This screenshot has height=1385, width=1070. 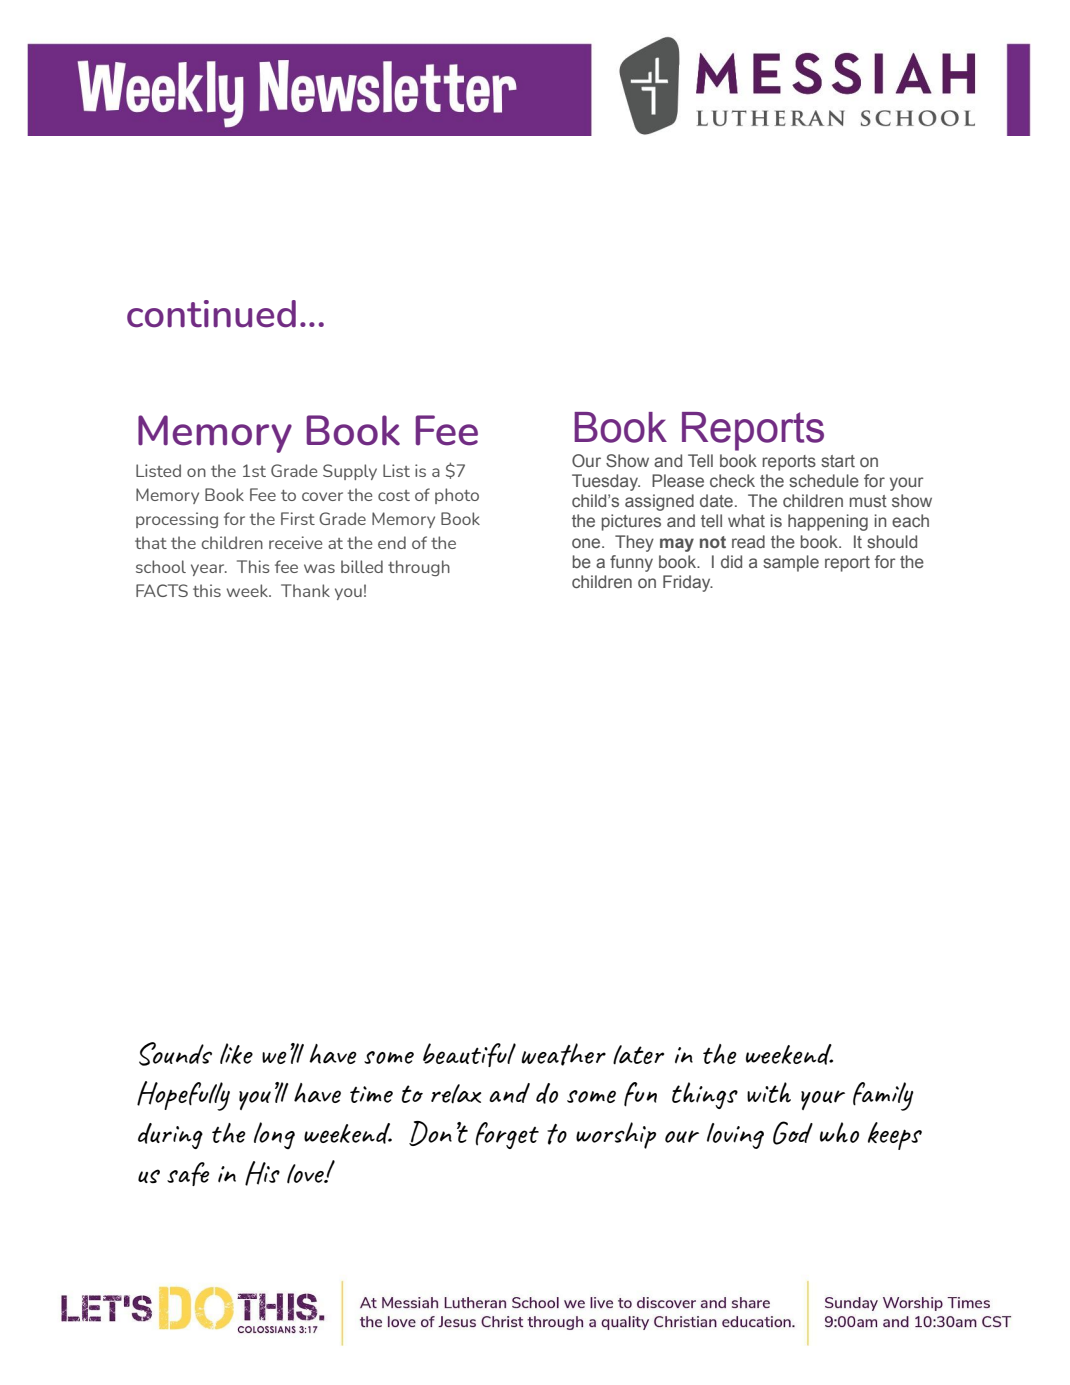 What do you see at coordinates (839, 1132) in the screenshot?
I see `who` at bounding box center [839, 1132].
